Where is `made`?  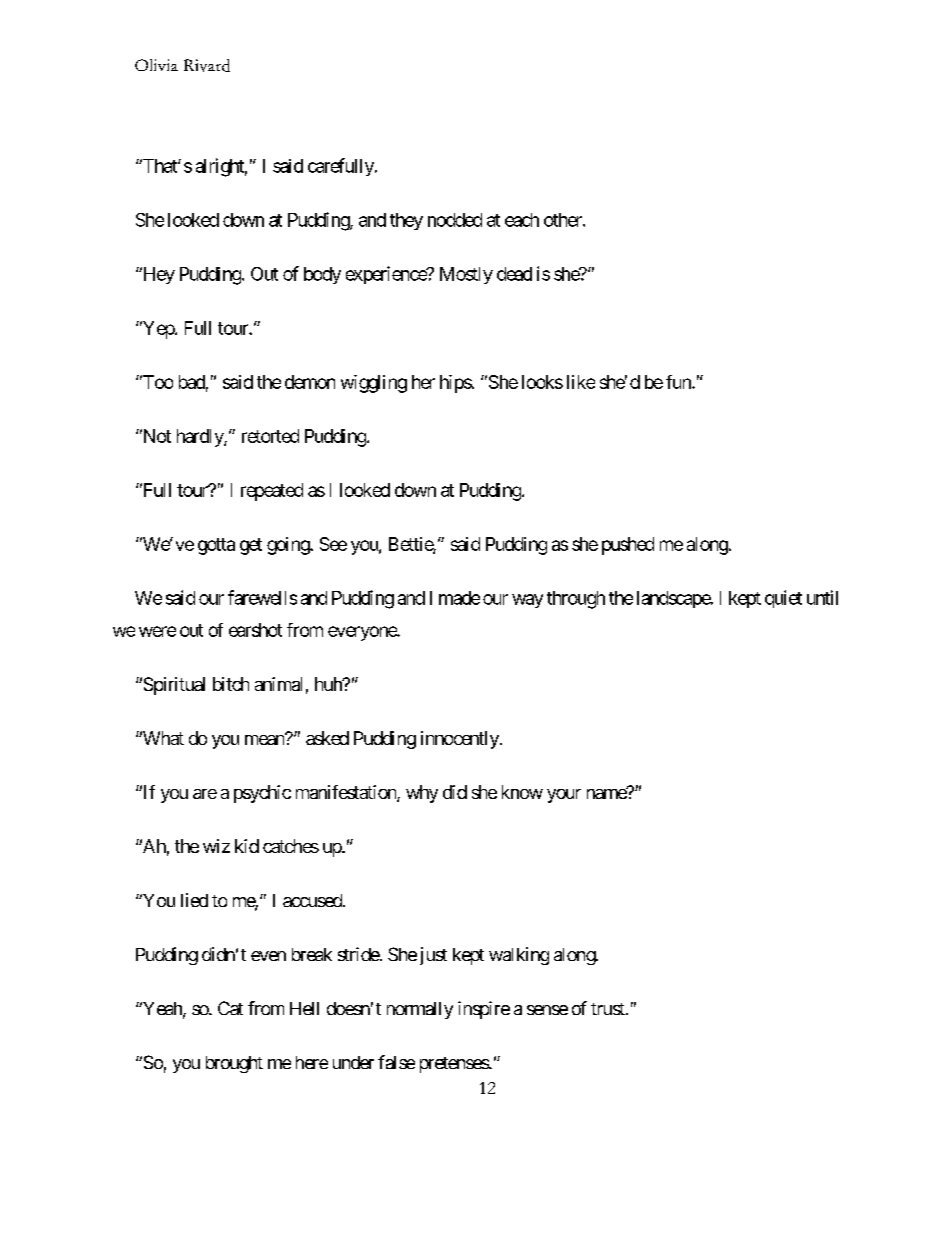
made is located at coordinates (459, 598).
